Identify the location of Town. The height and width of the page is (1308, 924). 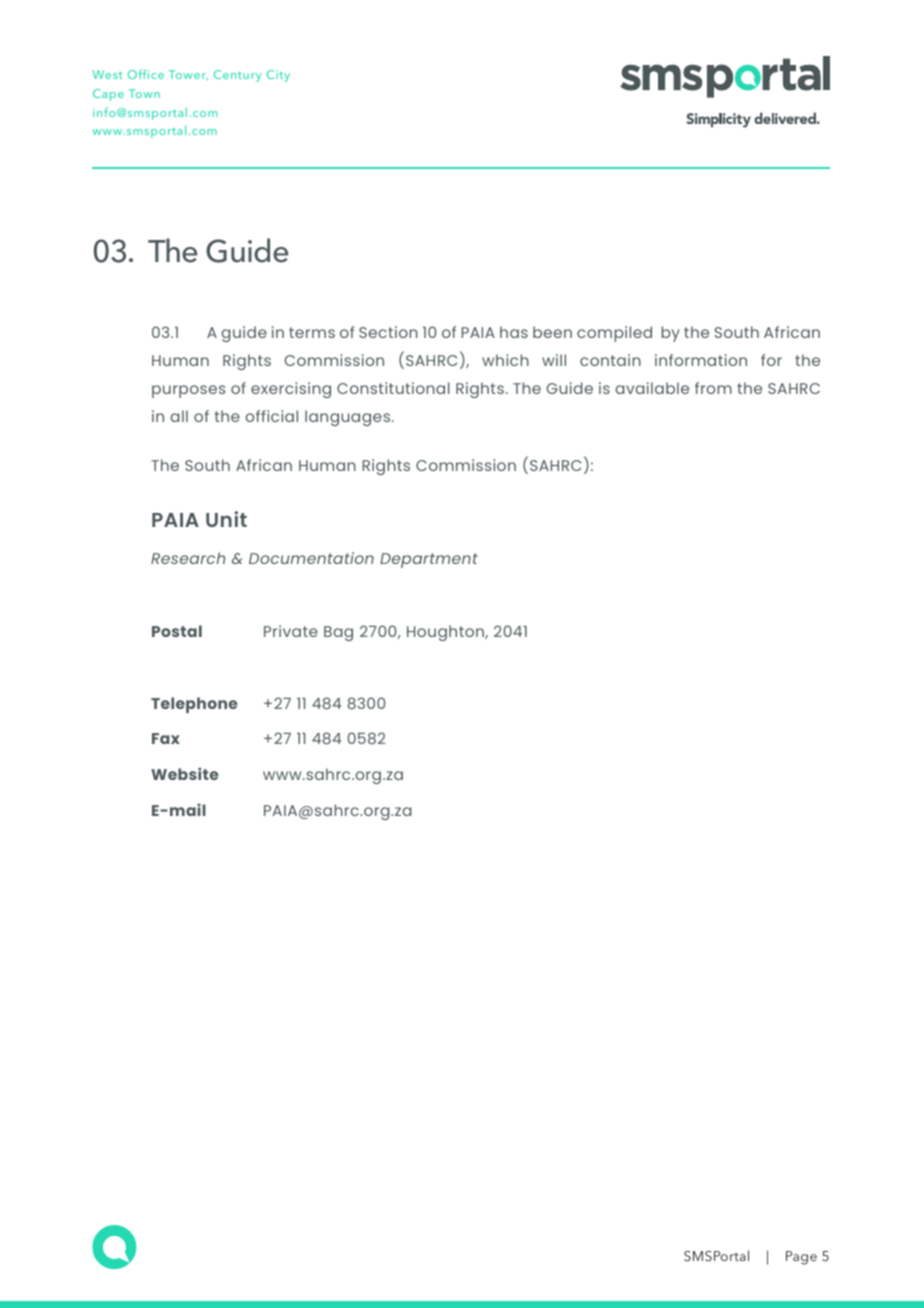
(144, 93).
